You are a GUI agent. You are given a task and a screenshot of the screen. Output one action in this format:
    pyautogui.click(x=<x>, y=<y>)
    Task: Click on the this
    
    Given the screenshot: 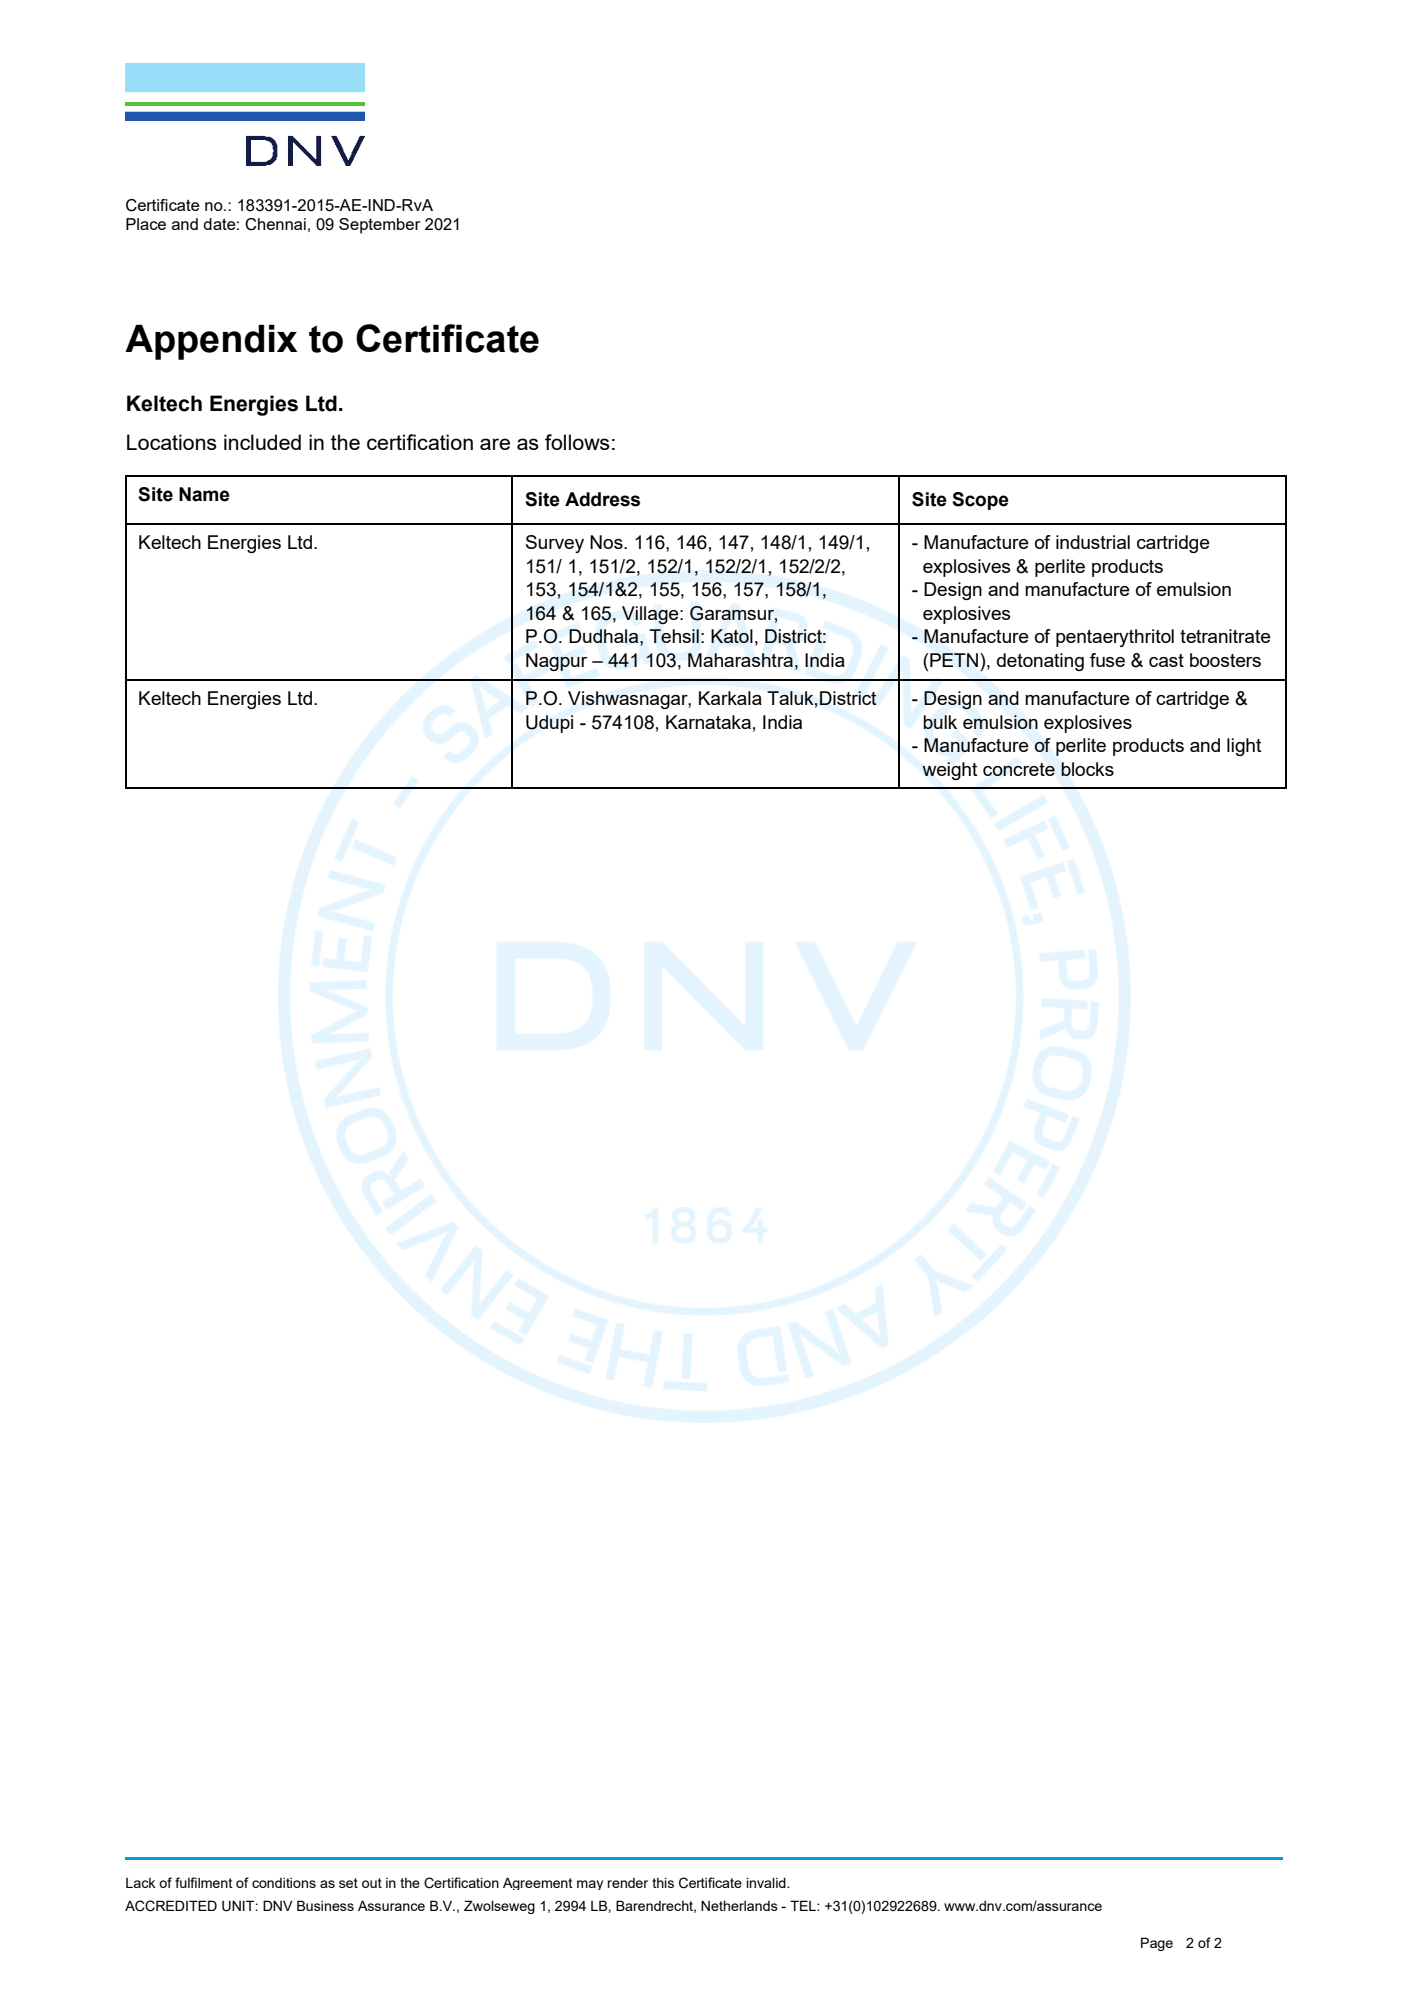 What is the action you would take?
    pyautogui.click(x=663, y=1882)
